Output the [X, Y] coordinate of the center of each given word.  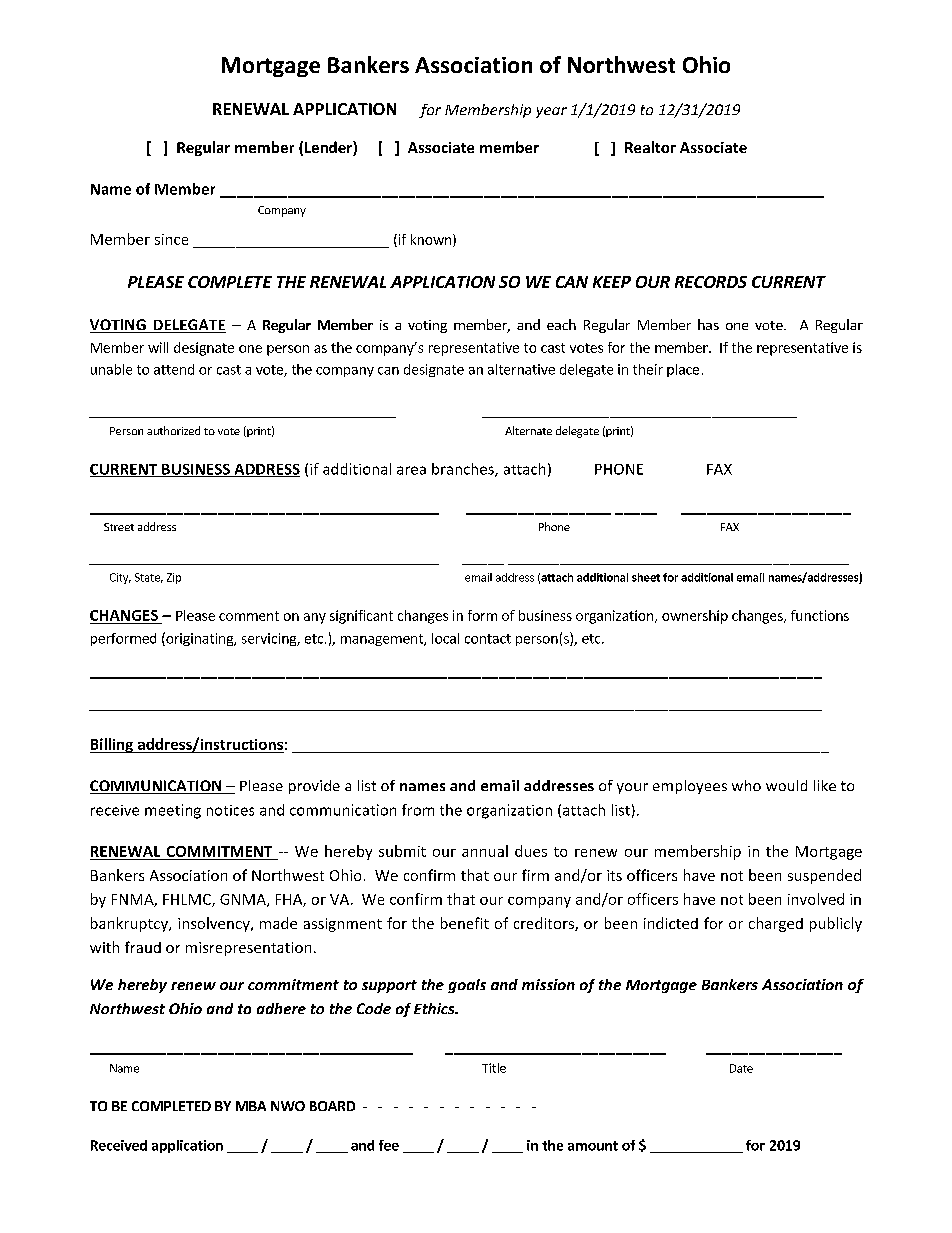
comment [249, 616]
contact [488, 639]
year [551, 112]
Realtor [650, 147]
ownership [695, 617]
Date [741, 1068]
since [171, 239]
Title [494, 1068]
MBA [251, 1106]
